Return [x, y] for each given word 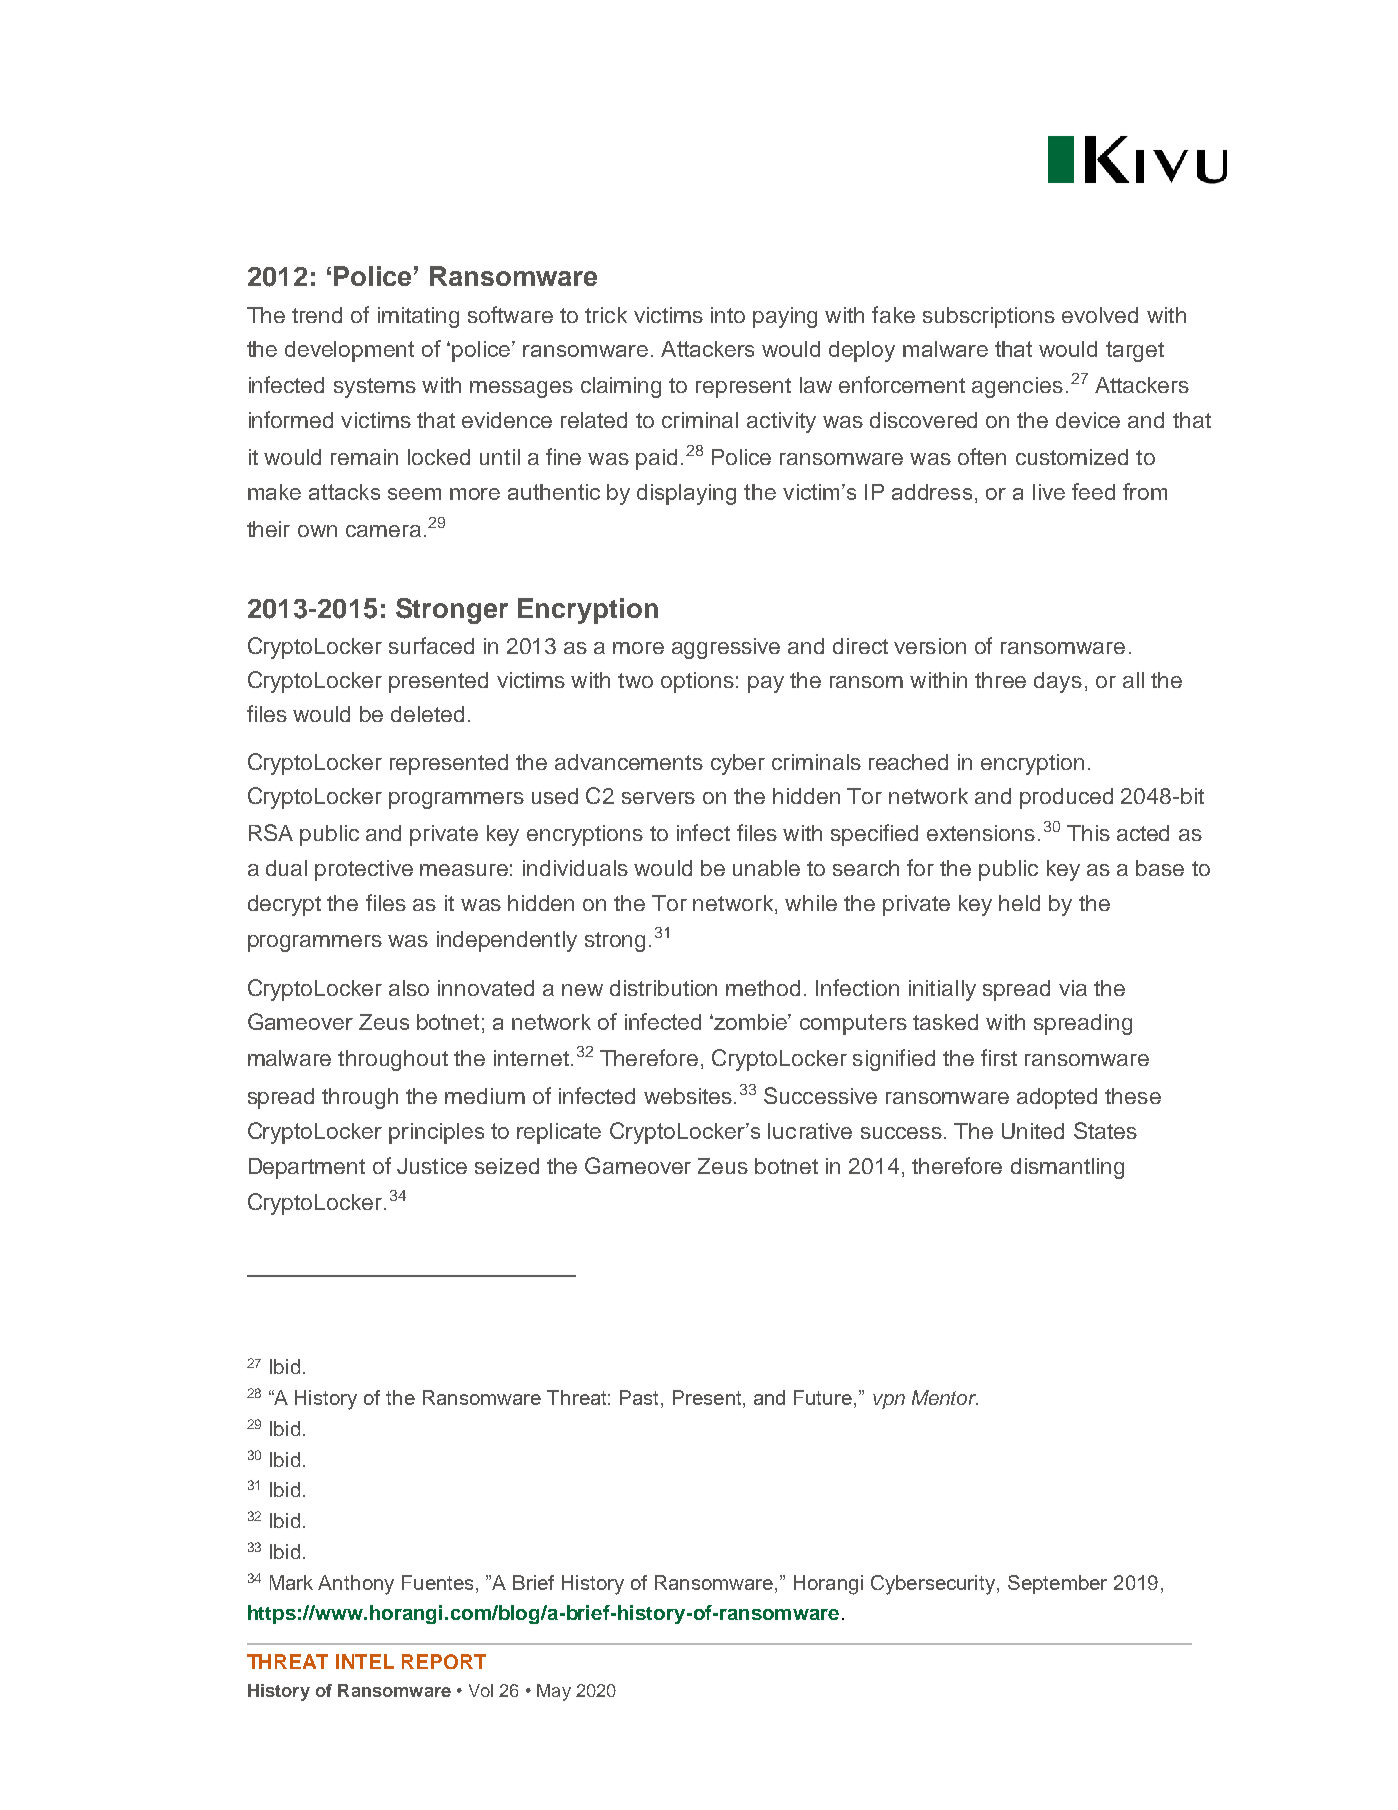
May [554, 1692]
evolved [1100, 315]
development [349, 351]
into [728, 315]
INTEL [365, 1661]
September [1057, 1584]
